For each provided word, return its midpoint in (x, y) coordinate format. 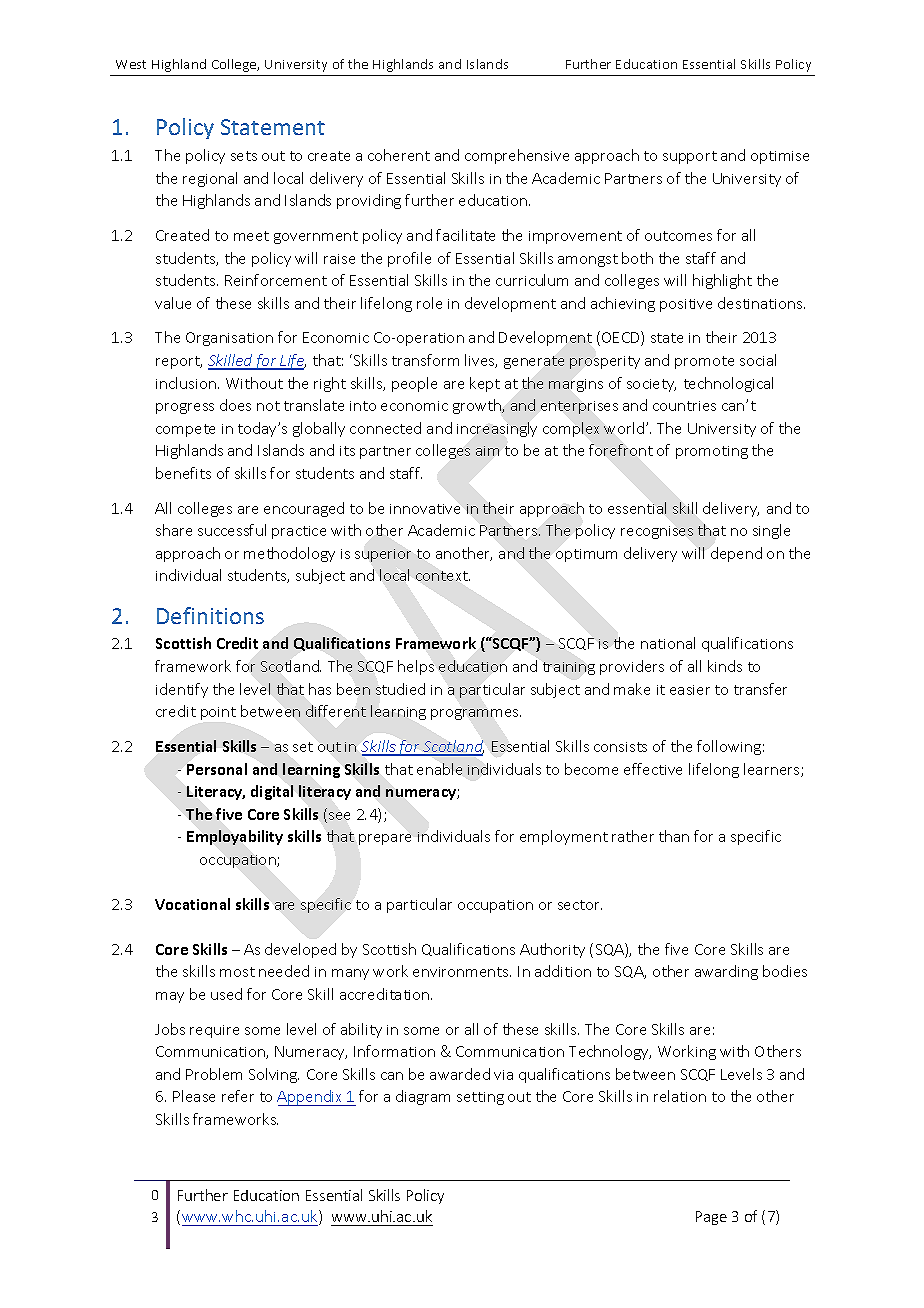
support (690, 157)
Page (711, 1218)
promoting (712, 452)
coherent (399, 155)
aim (487, 451)
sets (244, 156)
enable (439, 769)
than (674, 836)
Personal (217, 769)
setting (480, 1098)
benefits (183, 473)
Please (194, 1096)
